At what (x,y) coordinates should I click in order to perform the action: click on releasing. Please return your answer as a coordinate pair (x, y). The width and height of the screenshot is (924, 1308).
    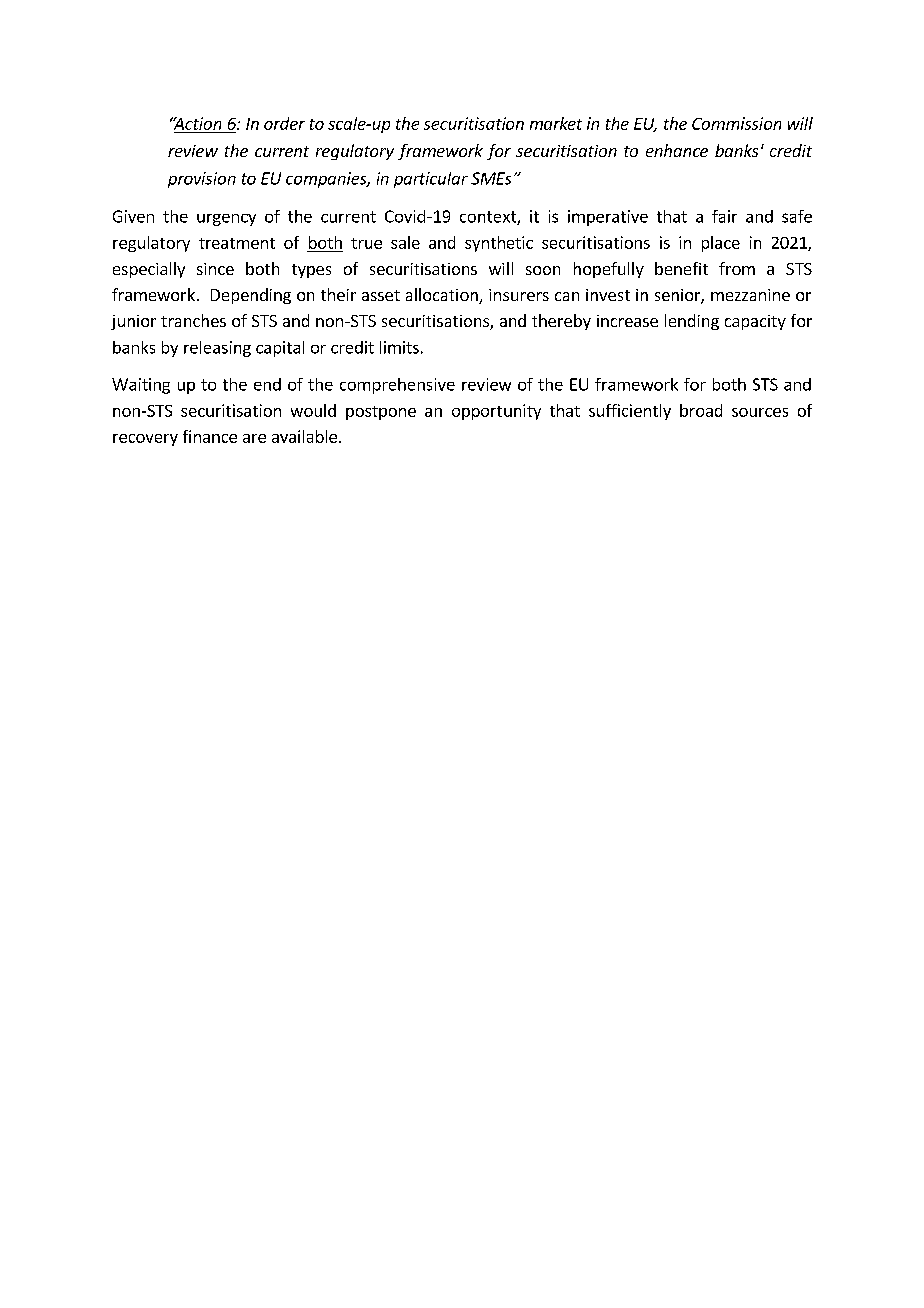
    Looking at the image, I should click on (217, 349).
